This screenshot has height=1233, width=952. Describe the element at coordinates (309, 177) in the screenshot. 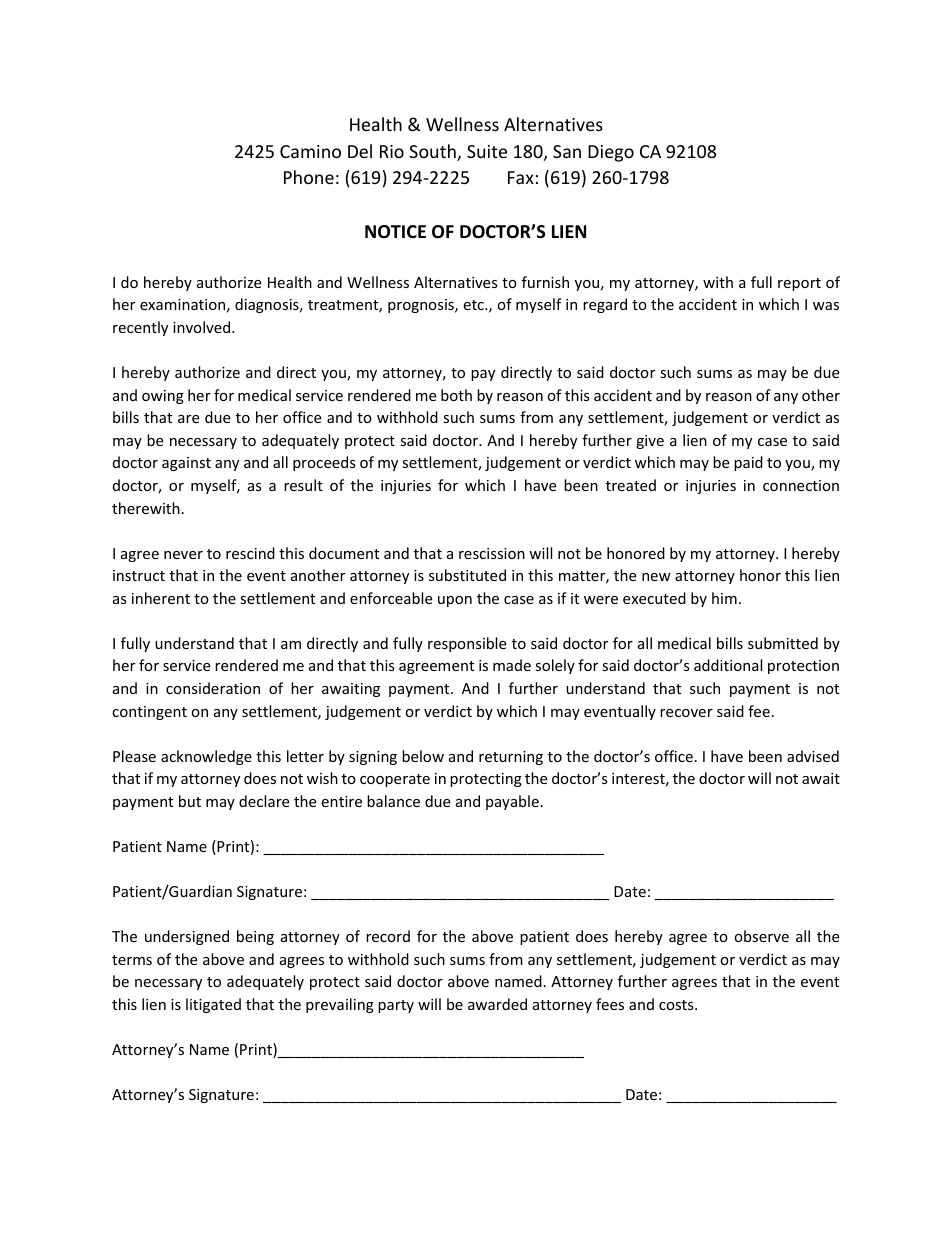

I see `Phone` at that location.
